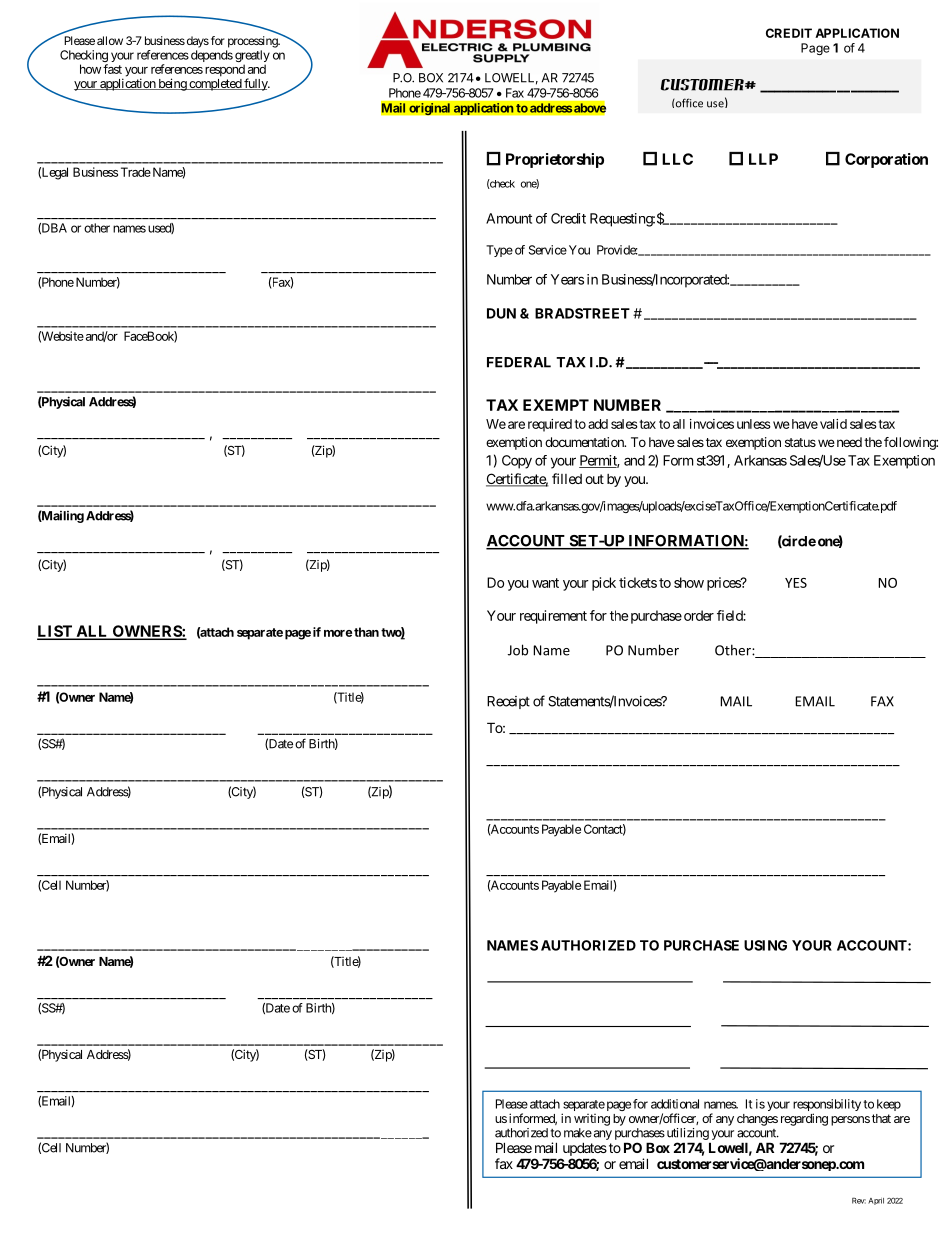 The image size is (952, 1233). Describe the element at coordinates (501, 313) in the screenshot. I see `DUN` at that location.
